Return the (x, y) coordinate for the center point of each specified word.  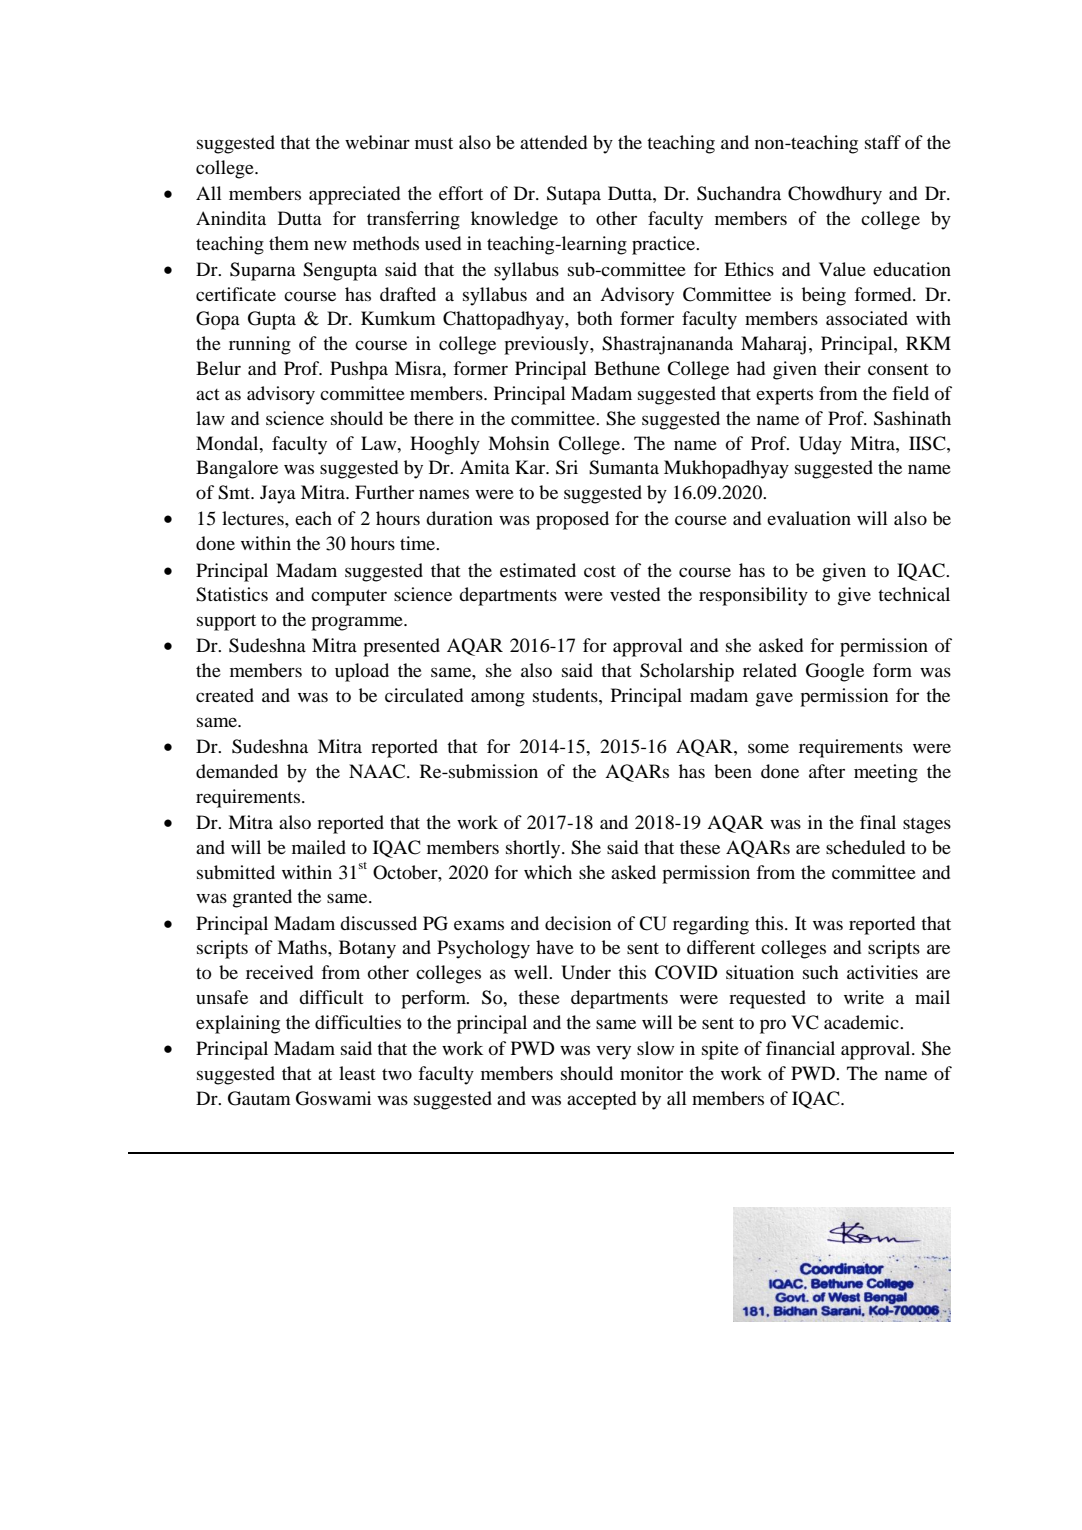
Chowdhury (835, 195)
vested (635, 594)
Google (835, 672)
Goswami (333, 1098)
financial (800, 1048)
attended (553, 142)
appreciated (354, 195)
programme (358, 623)
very (613, 1052)
